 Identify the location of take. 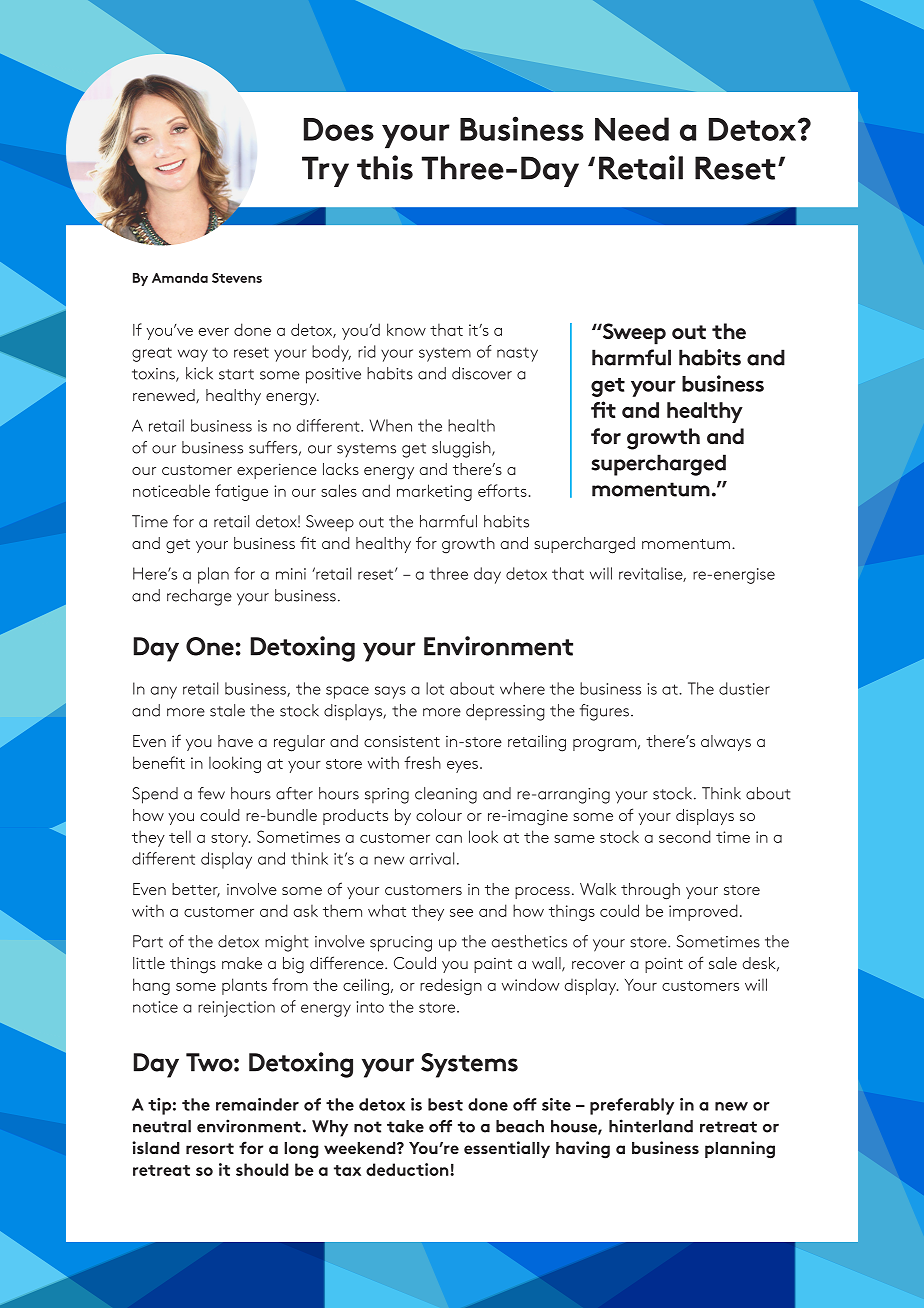
(405, 1126).
